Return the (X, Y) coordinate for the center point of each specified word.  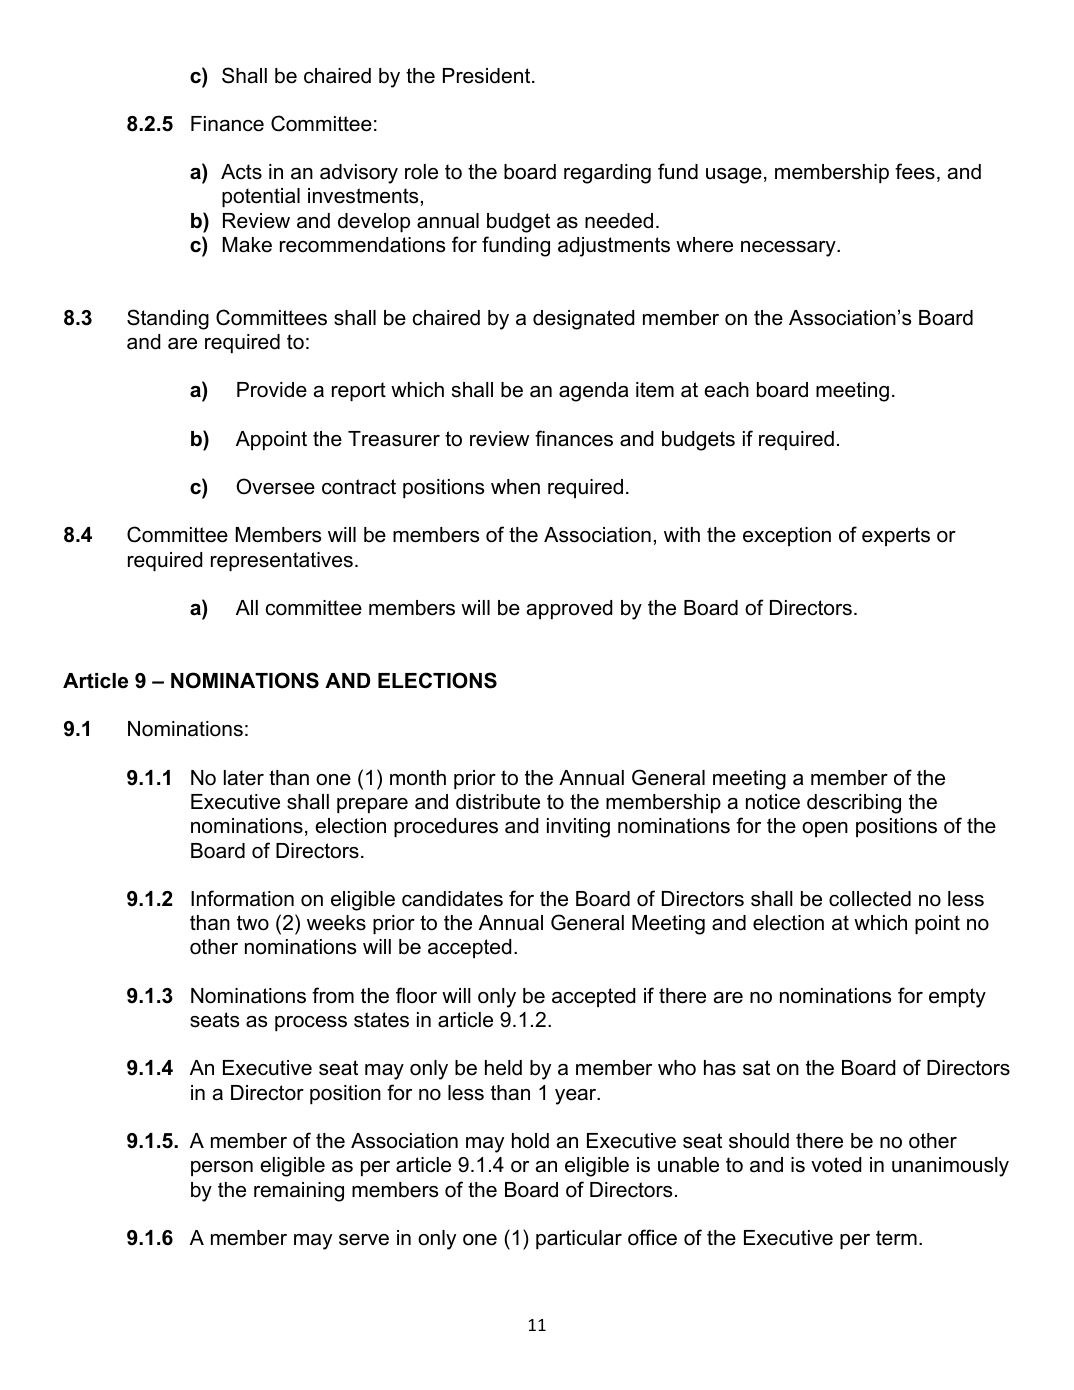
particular (579, 1239)
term (896, 1238)
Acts (241, 172)
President (488, 76)
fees (915, 171)
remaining (299, 1192)
